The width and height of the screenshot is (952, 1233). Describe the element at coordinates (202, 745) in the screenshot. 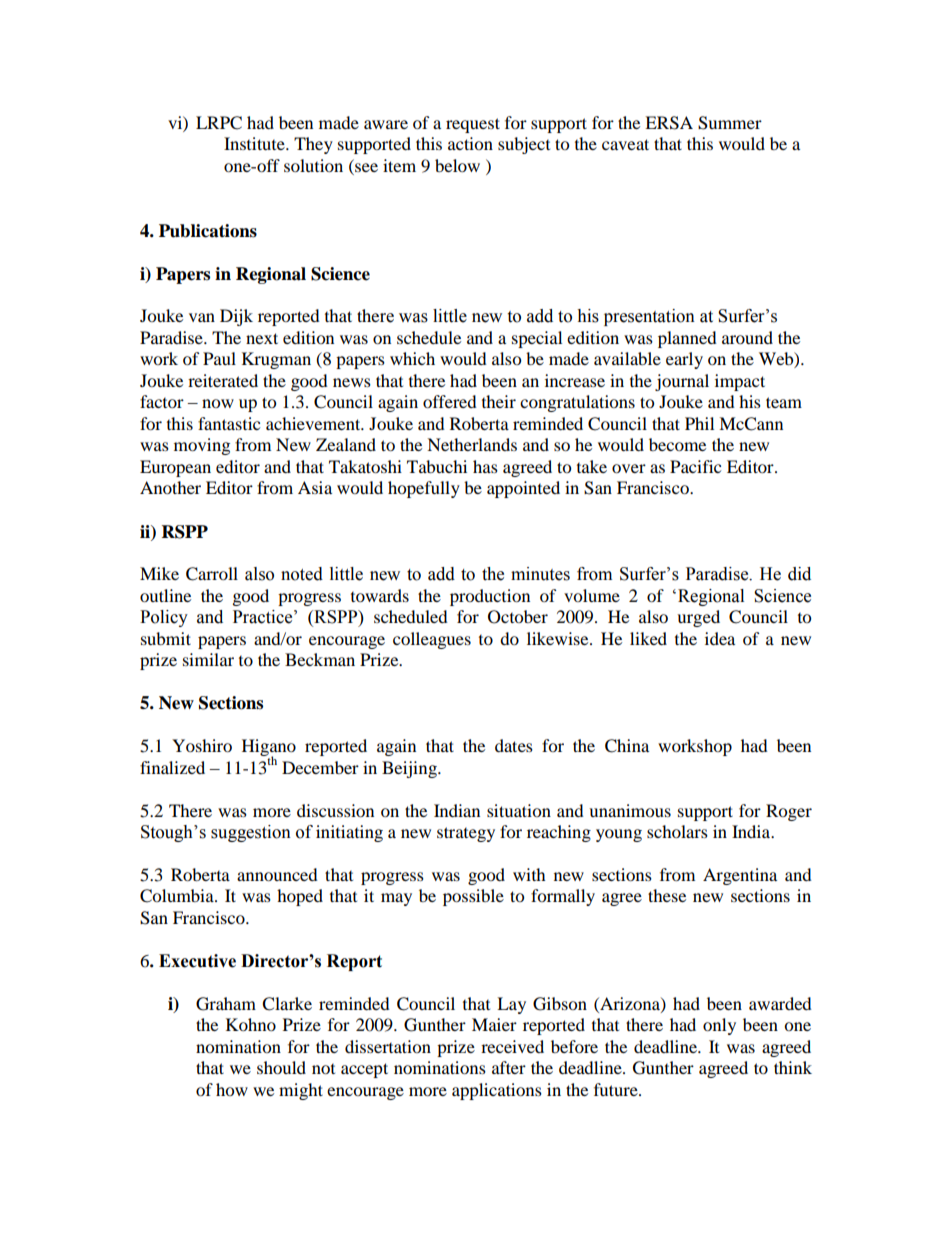

I see `Yoshiro` at that location.
